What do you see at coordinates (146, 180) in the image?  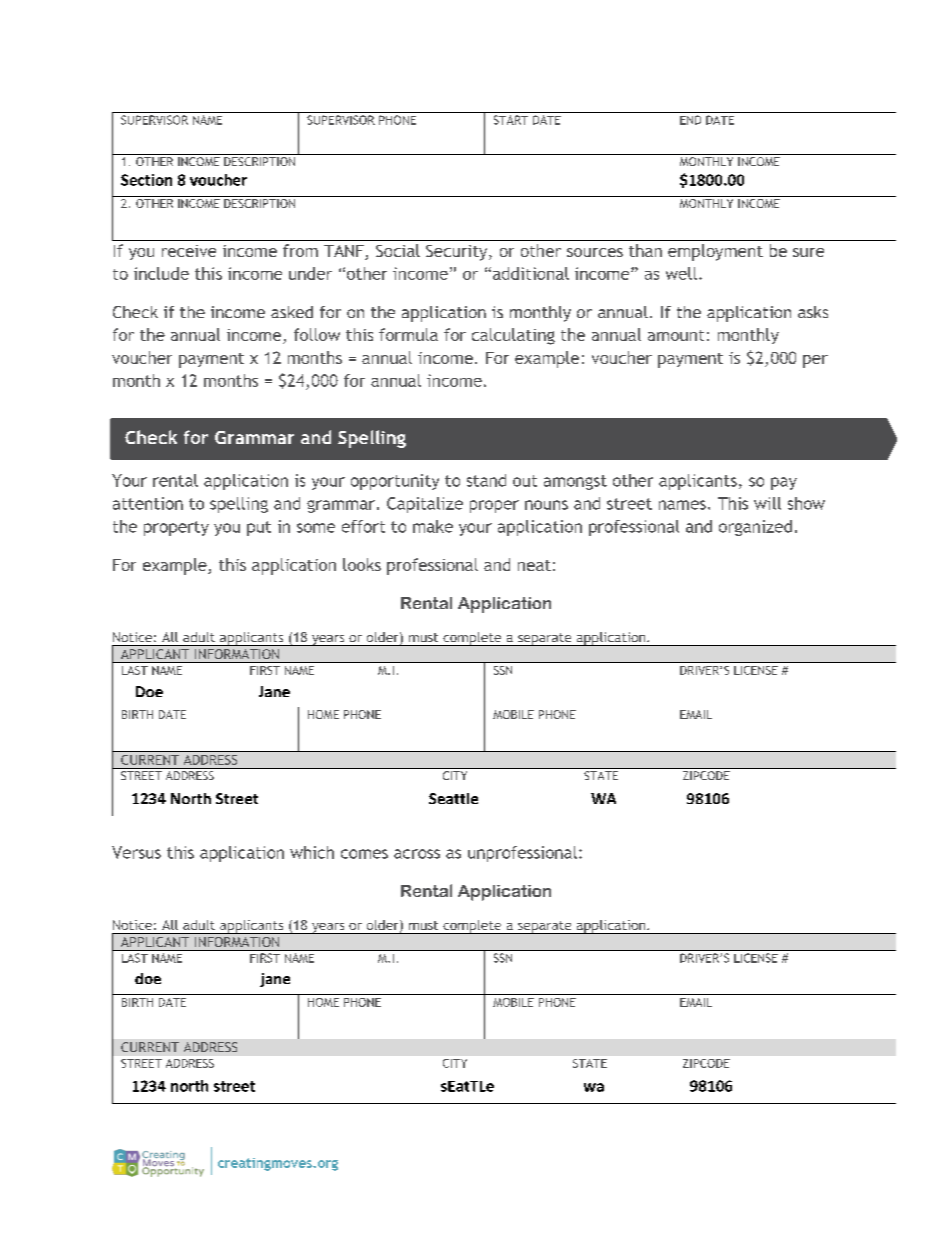 I see `Section` at bounding box center [146, 180].
